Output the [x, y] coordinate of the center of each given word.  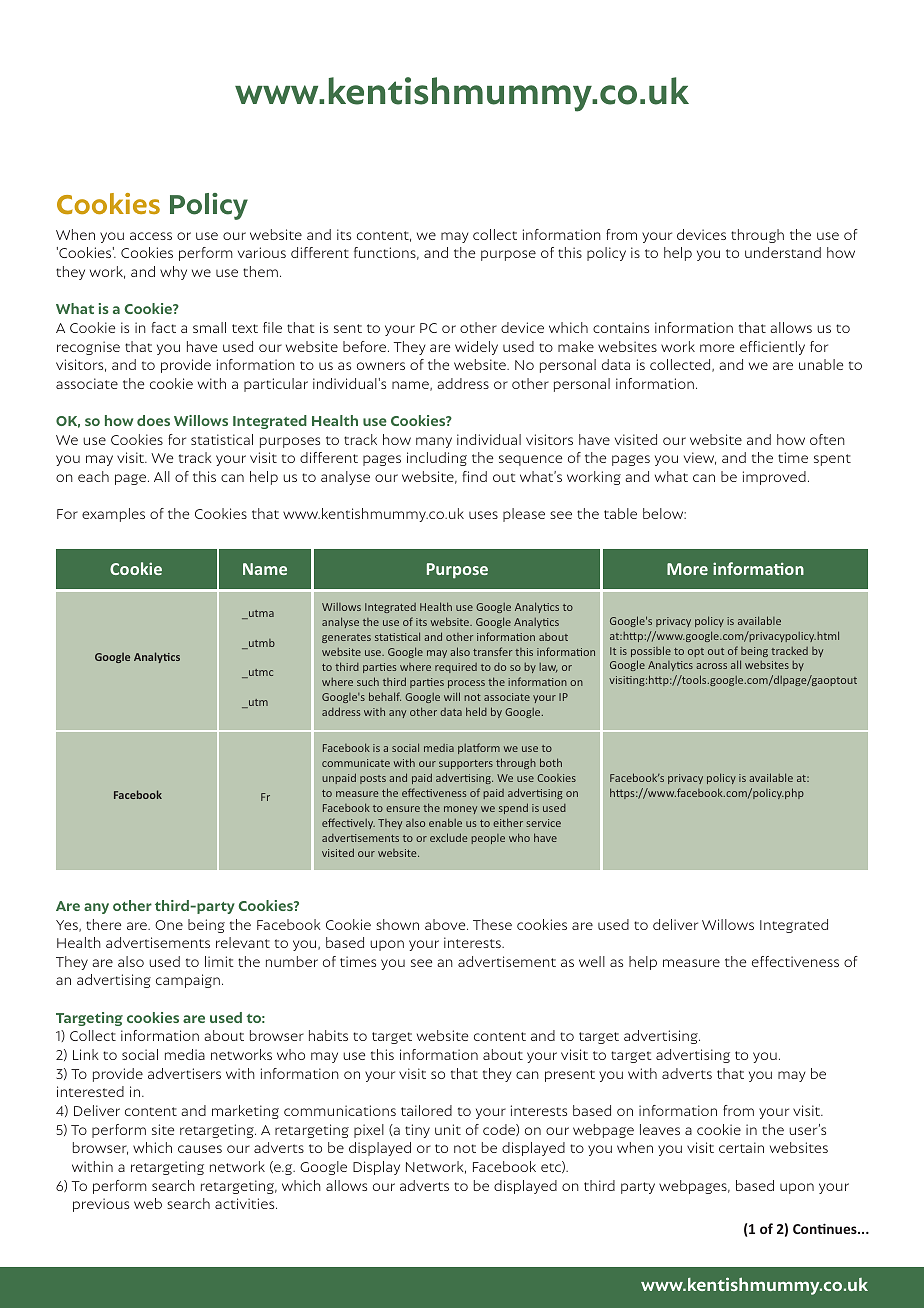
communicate [356, 763]
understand [783, 252]
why [173, 273]
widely [476, 348]
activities [246, 1203]
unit [448, 1129]
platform [479, 748]
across [711, 666]
